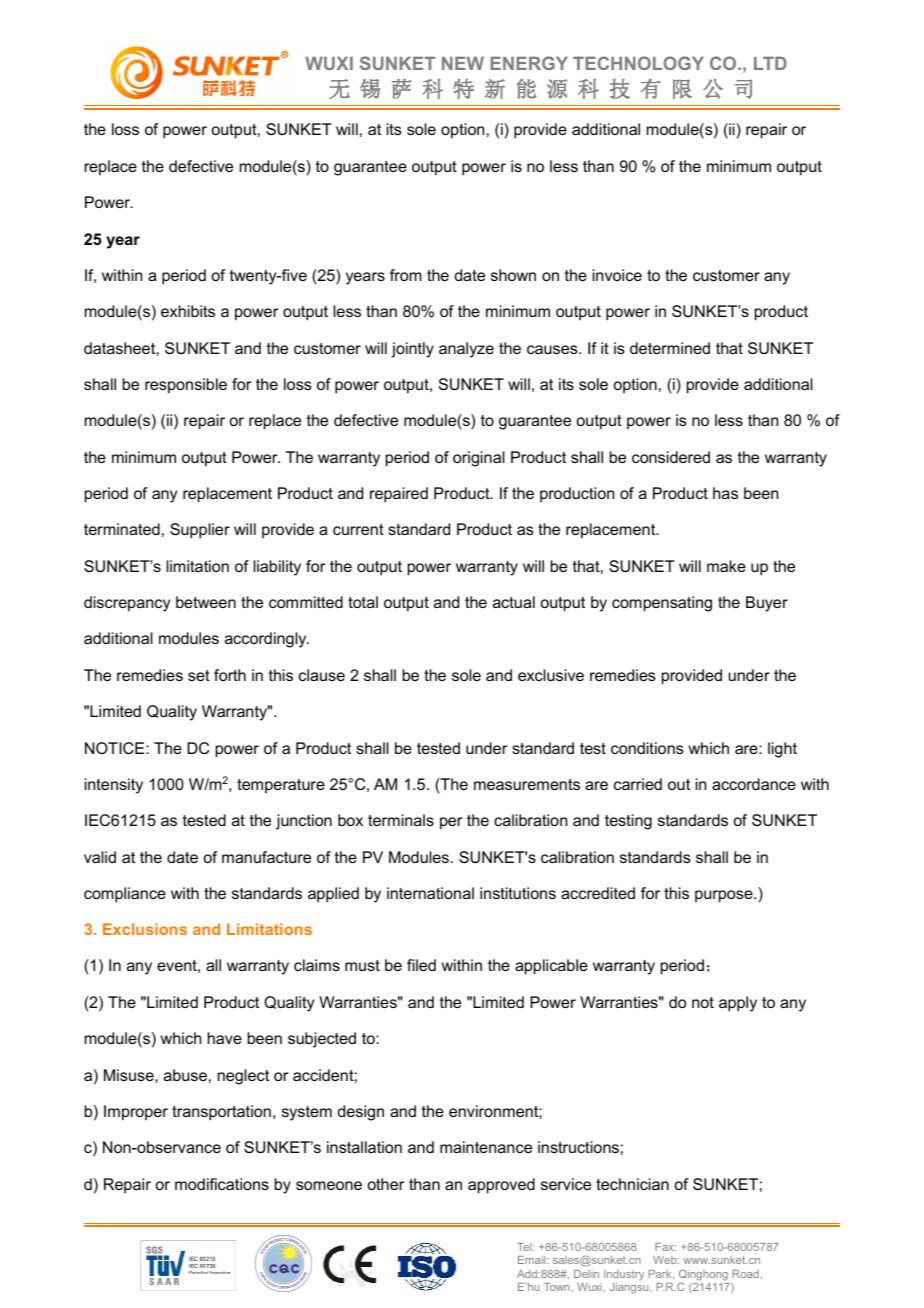  Describe the element at coordinates (662, 604) in the screenshot. I see `compensating` at that location.
